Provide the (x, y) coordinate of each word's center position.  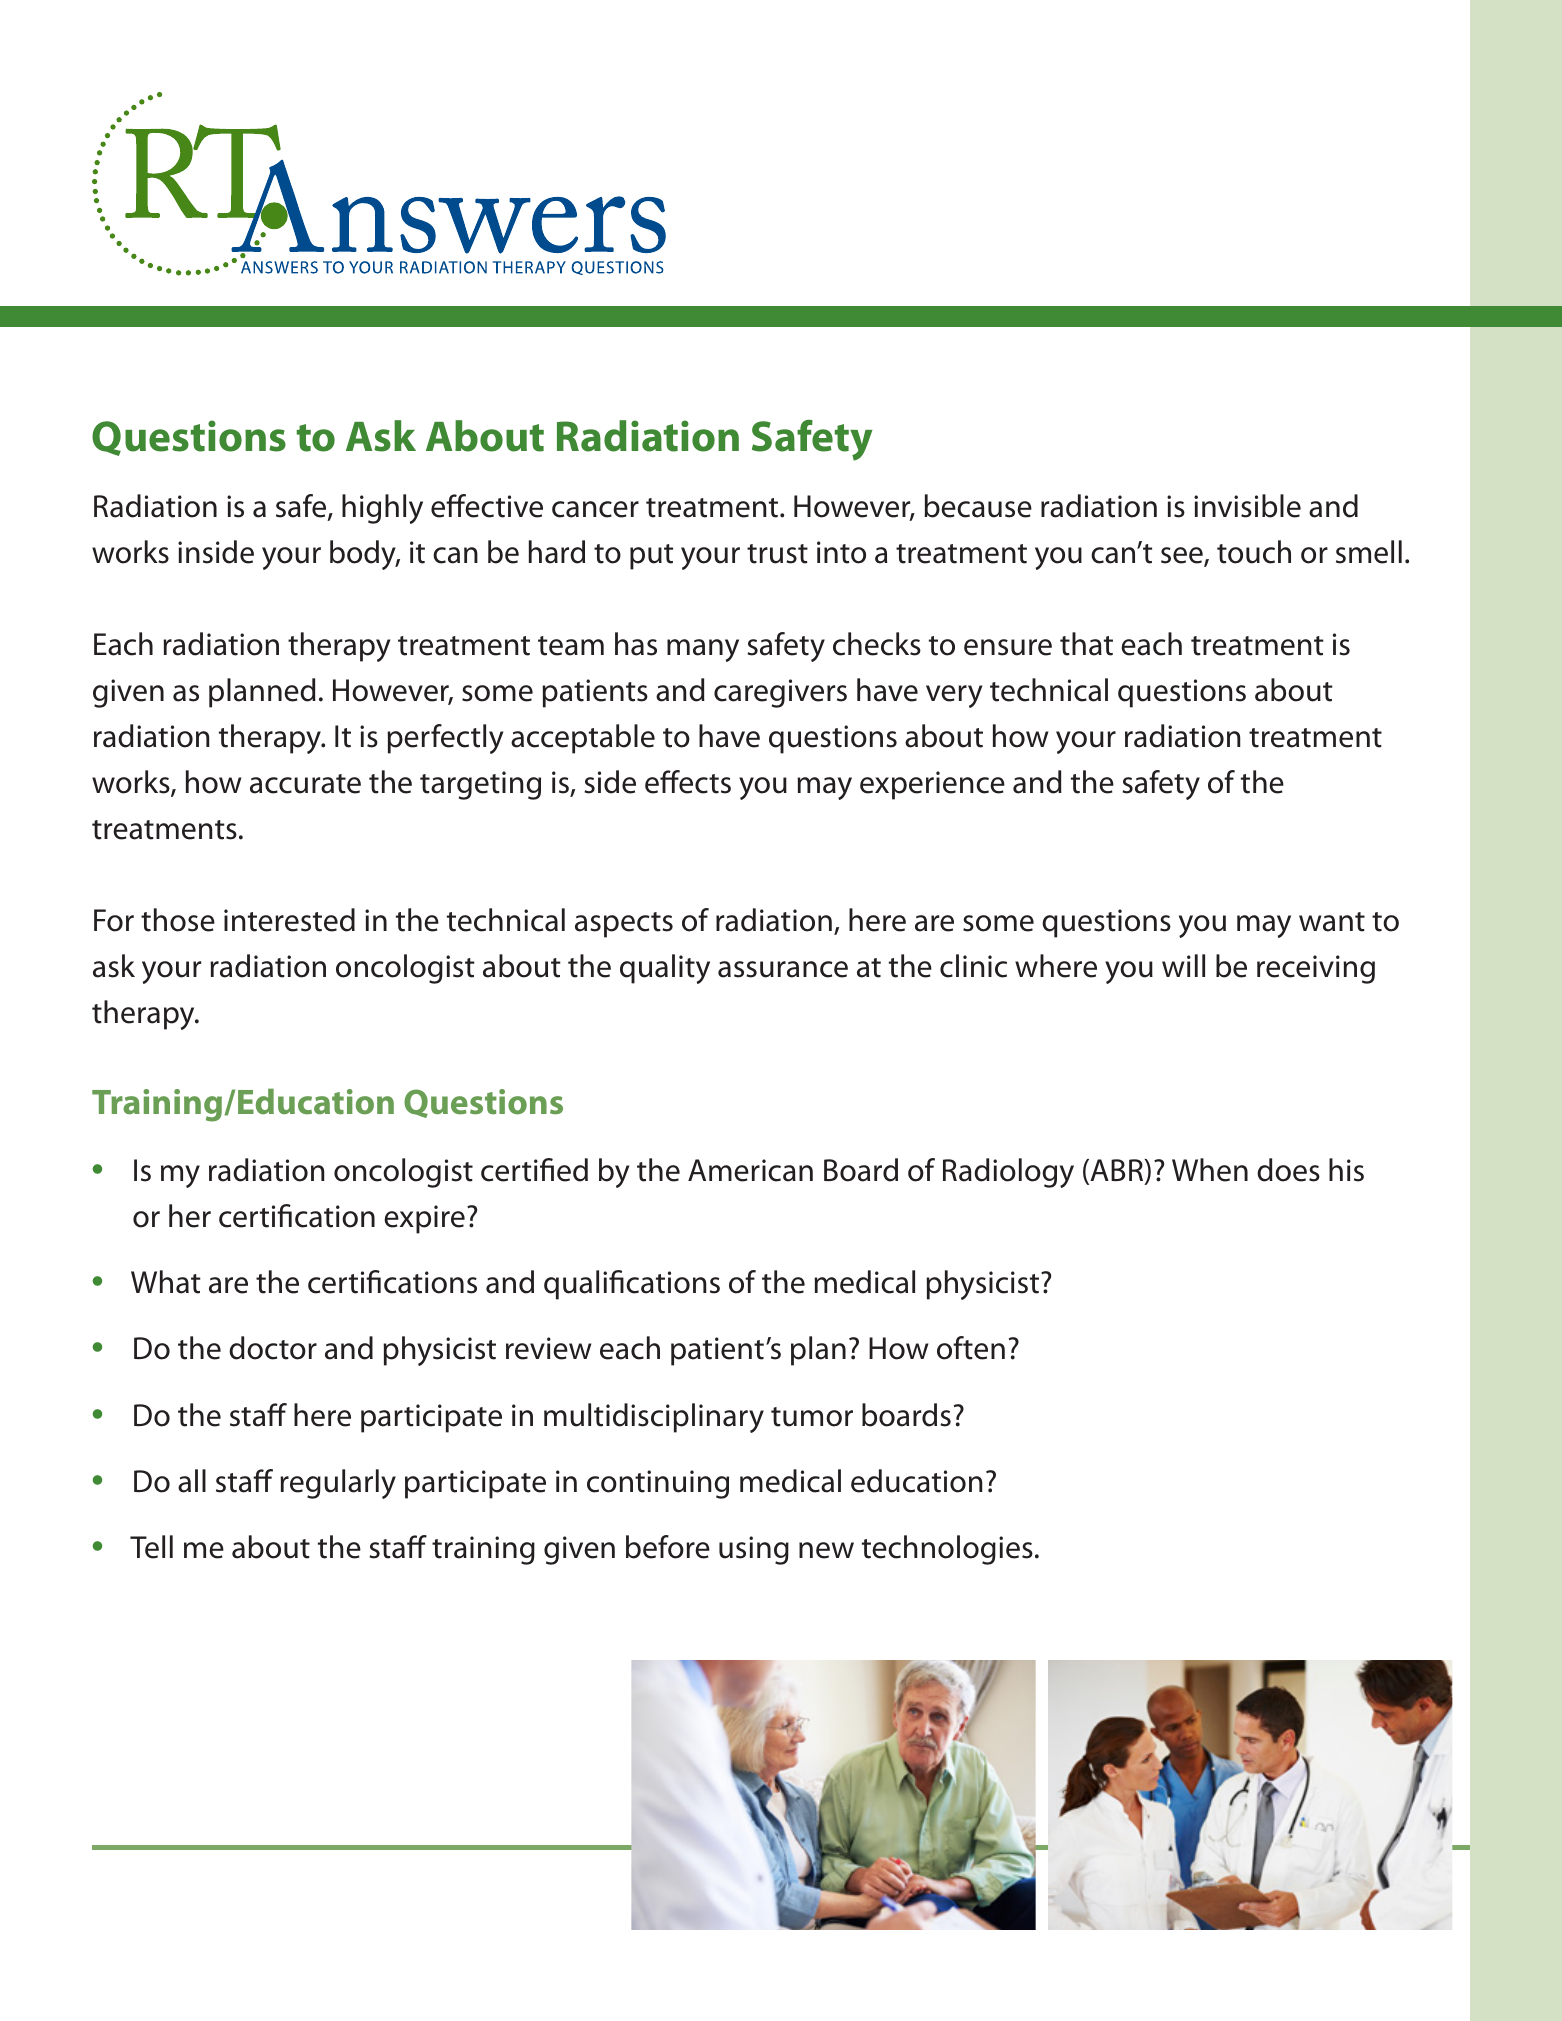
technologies (947, 1550)
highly (382, 509)
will (1183, 965)
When (1210, 1170)
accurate (305, 784)
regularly (338, 1484)
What (166, 1282)
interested (289, 920)
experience (932, 785)
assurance (783, 969)
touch (1254, 552)
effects (688, 782)
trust (777, 554)
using (754, 1550)
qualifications (632, 1285)
